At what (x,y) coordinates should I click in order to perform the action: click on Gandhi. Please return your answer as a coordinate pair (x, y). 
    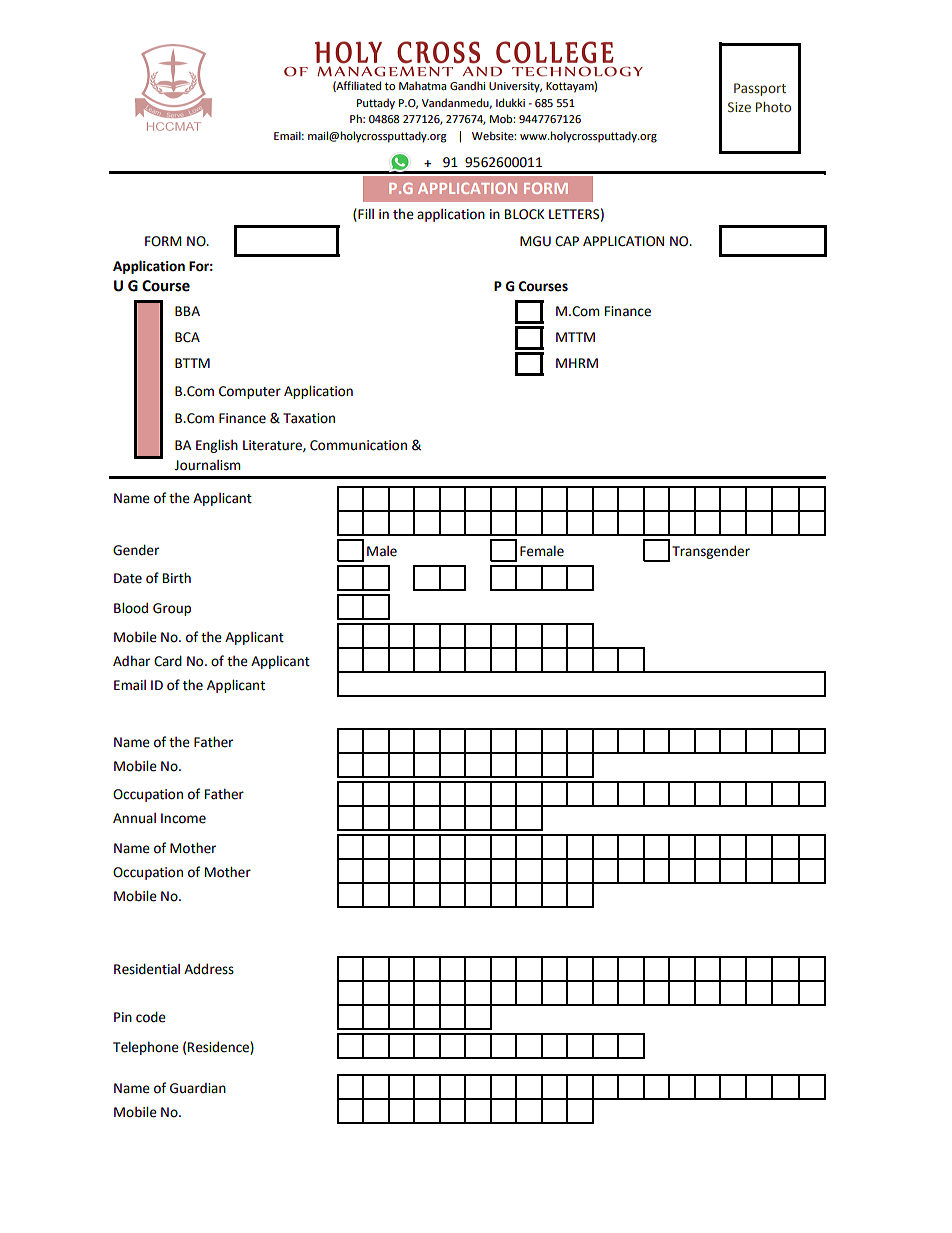
    Looking at the image, I should click on (467, 86).
